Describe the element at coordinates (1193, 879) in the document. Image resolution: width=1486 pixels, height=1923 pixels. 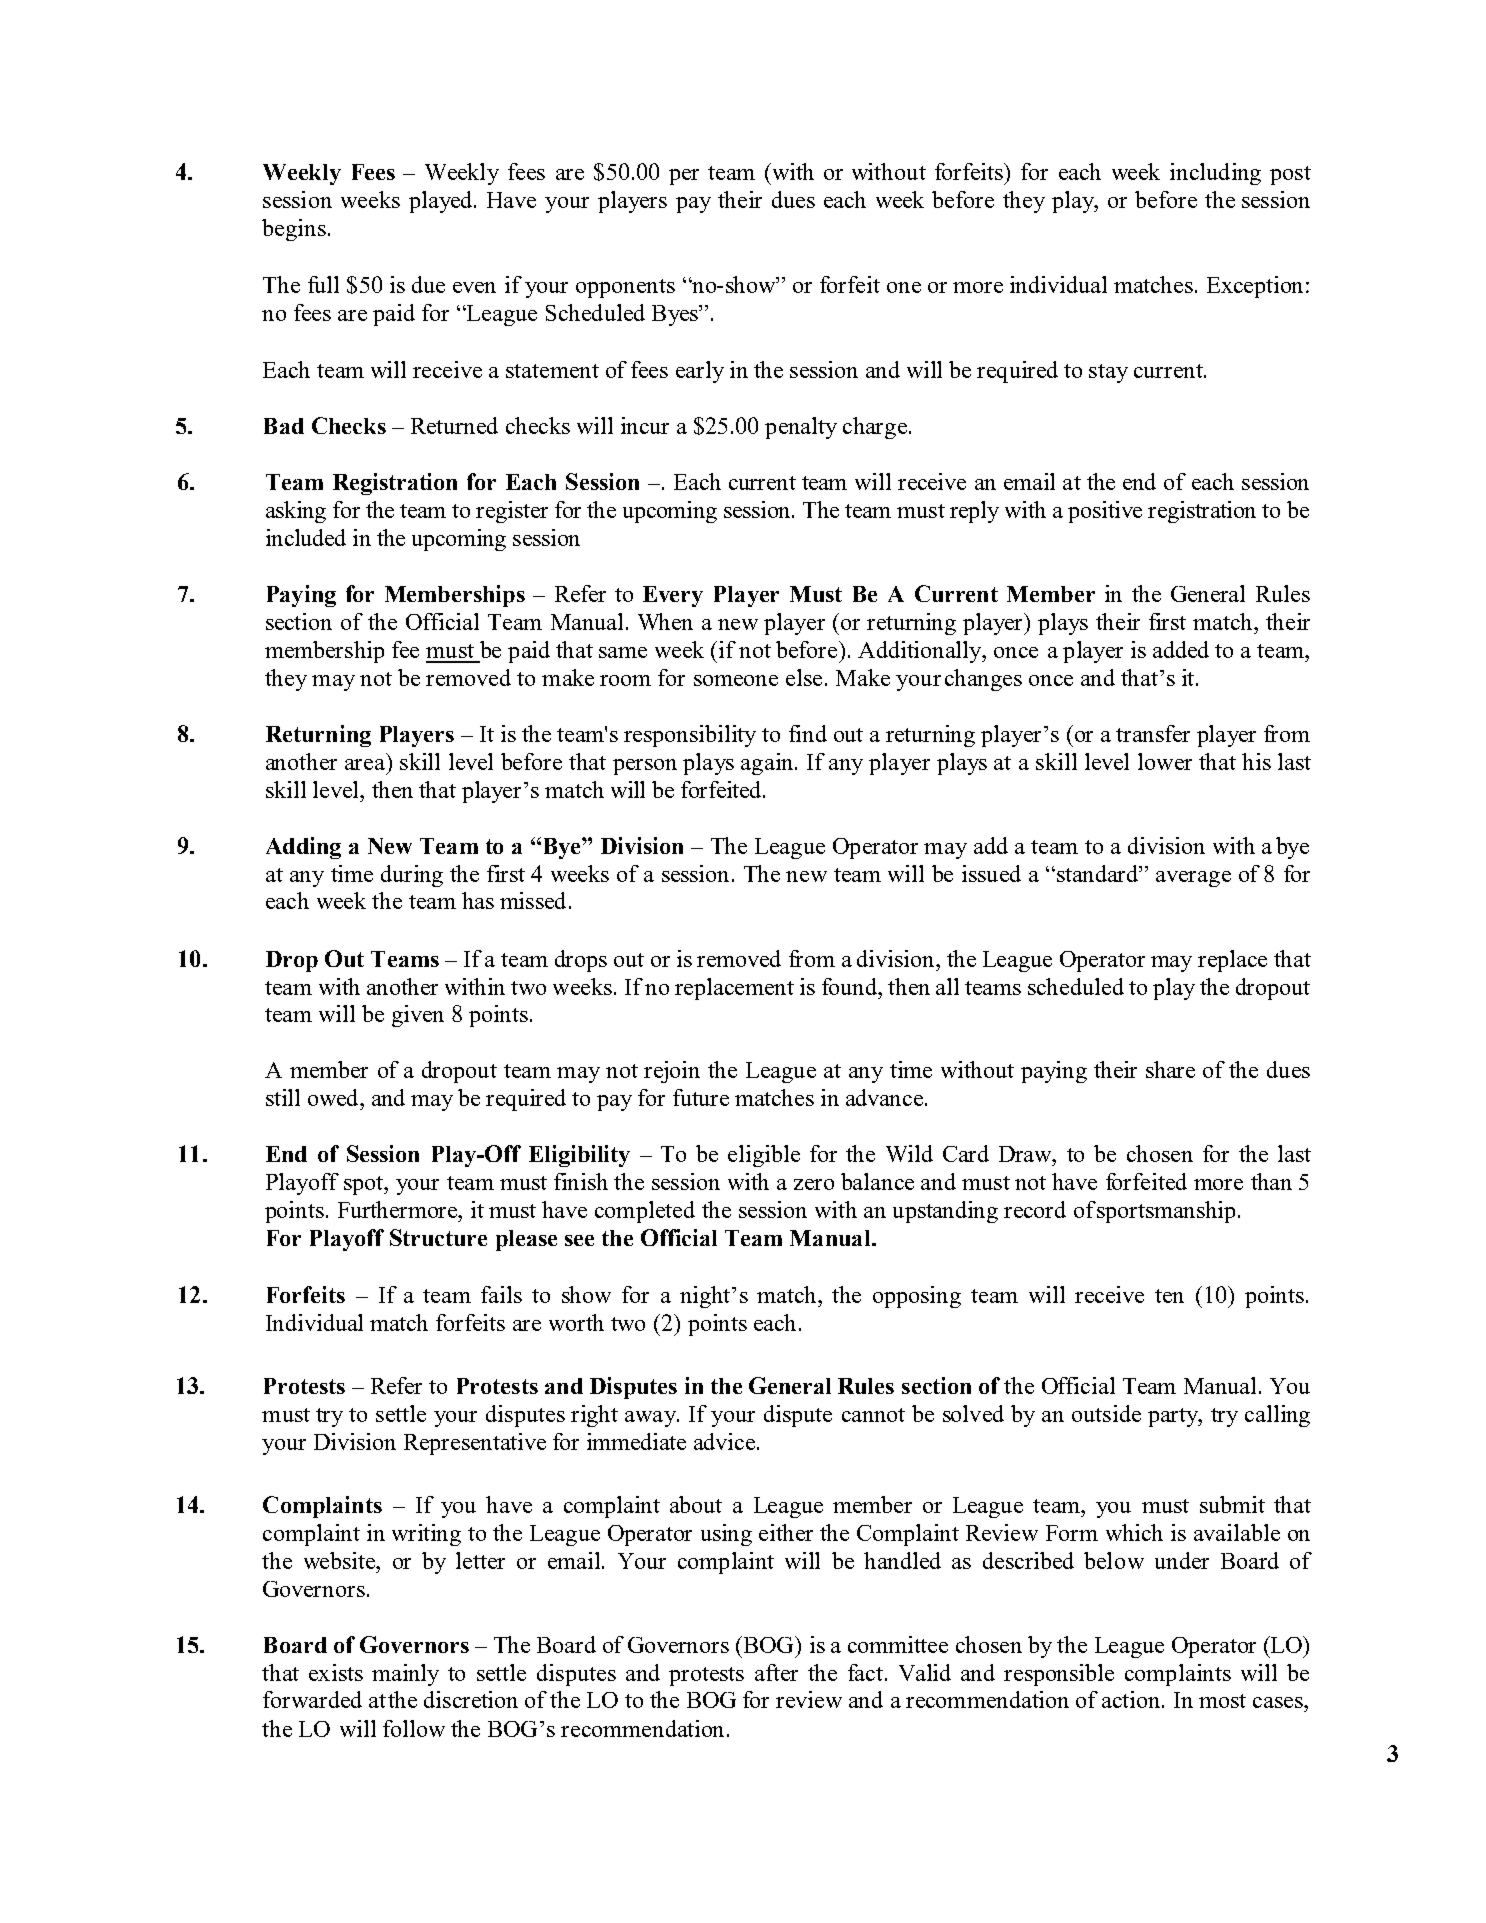
I see `average` at that location.
